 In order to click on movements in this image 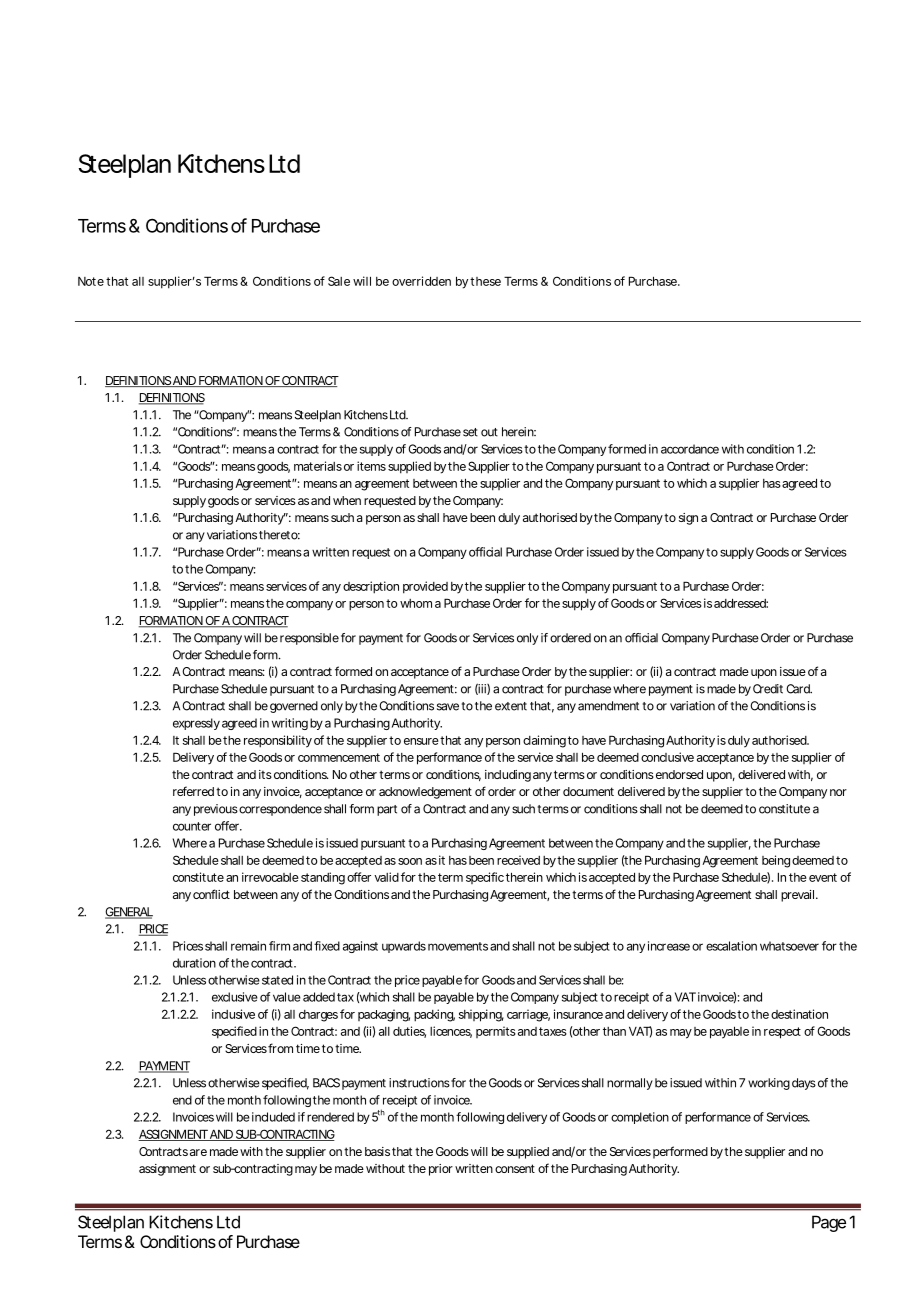, I will do `click(458, 946)`.
